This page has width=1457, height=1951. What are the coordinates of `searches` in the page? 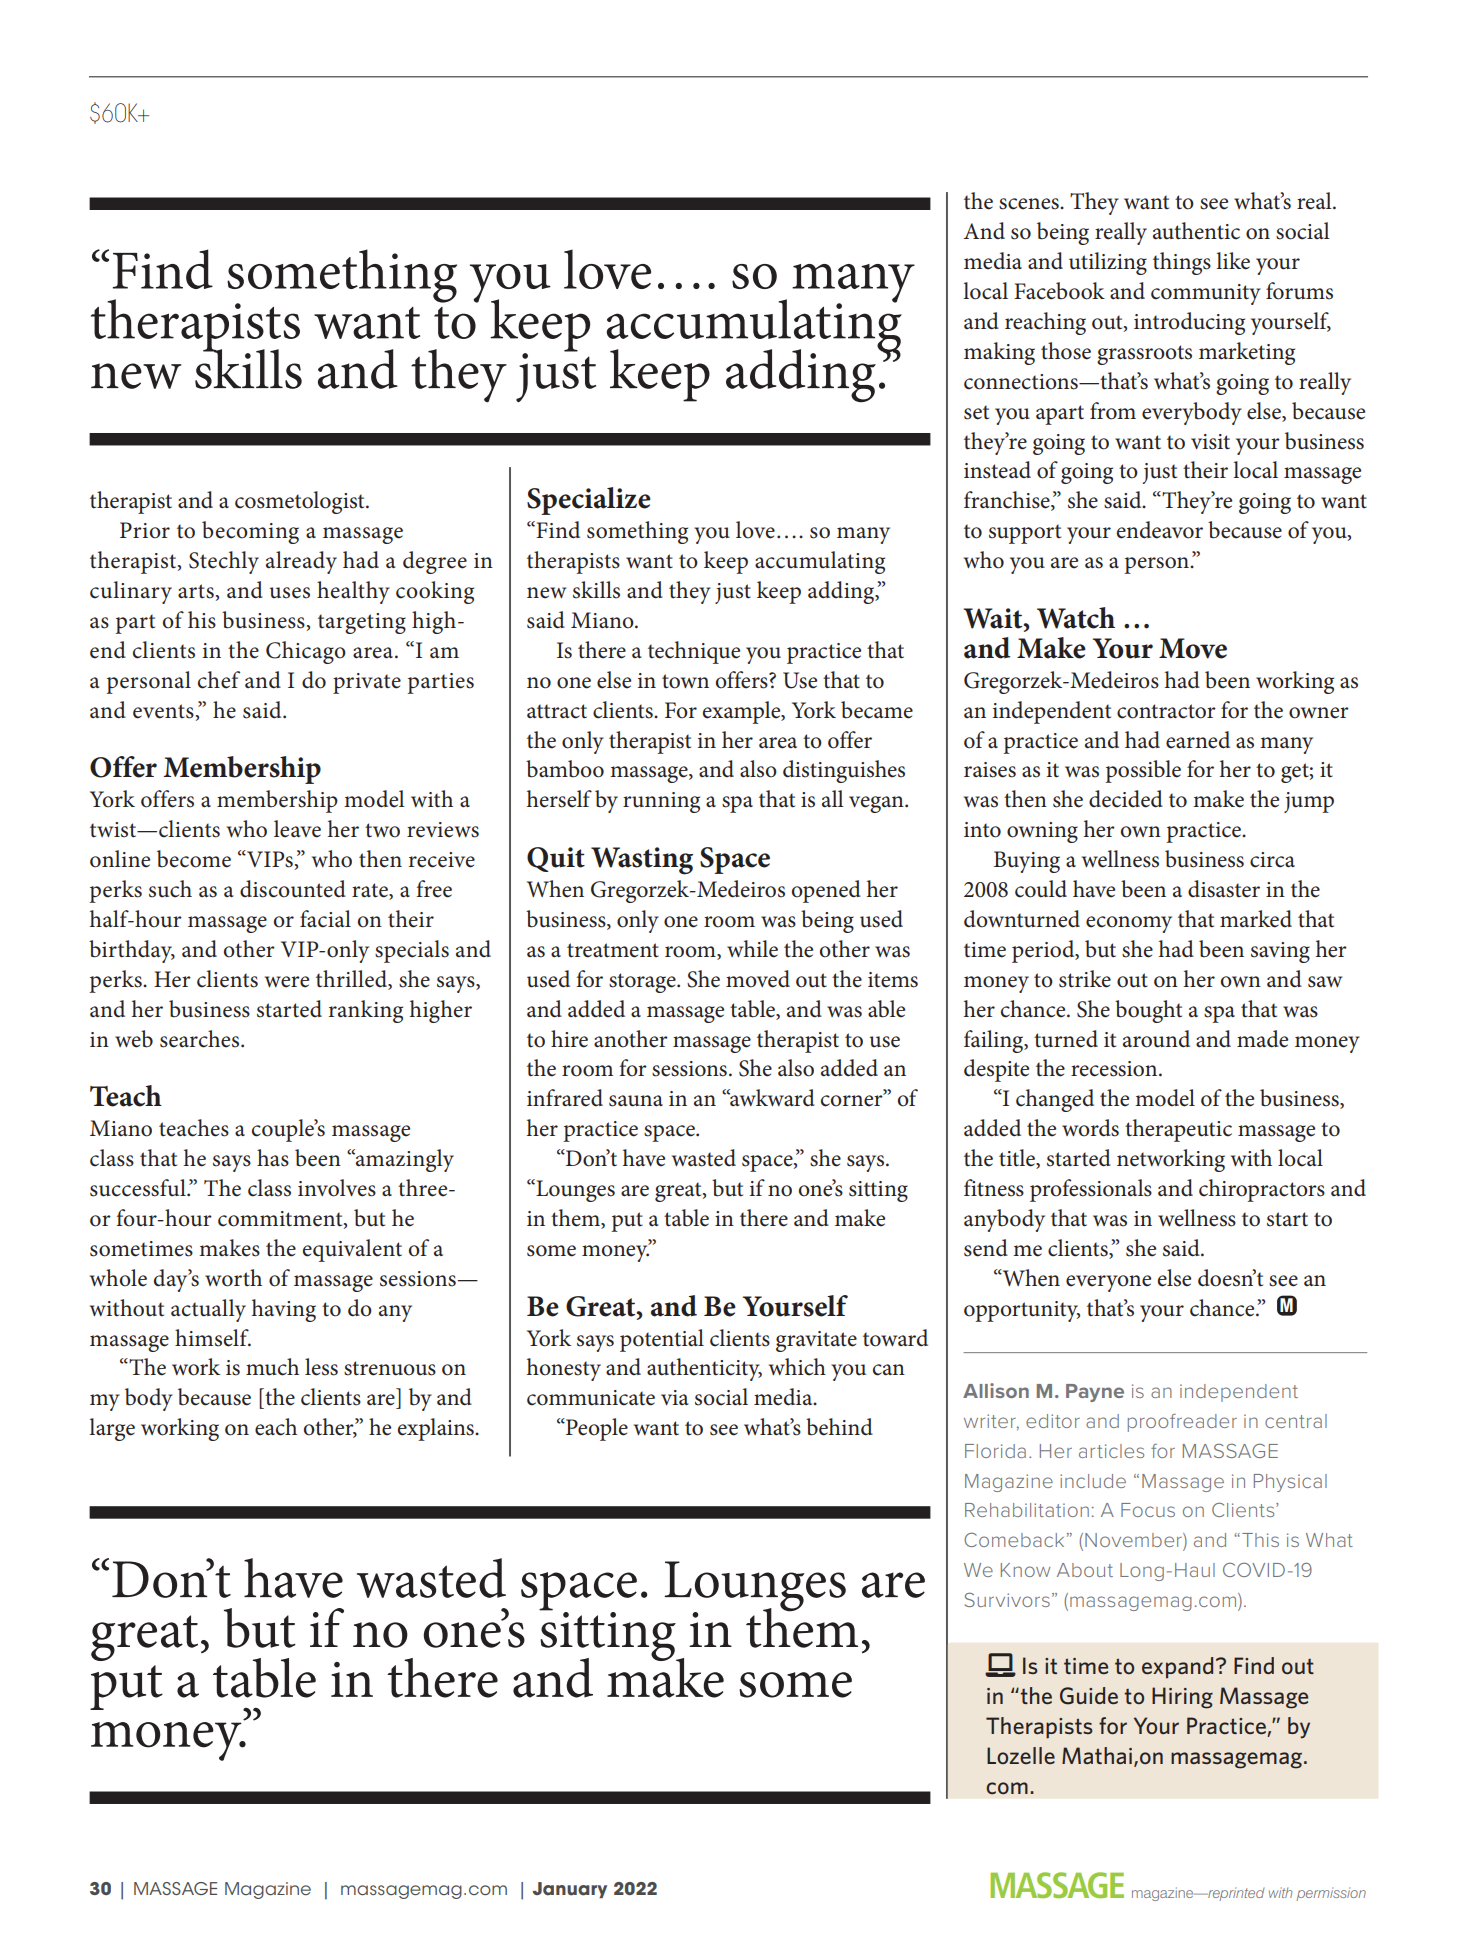 It's located at (201, 1039).
